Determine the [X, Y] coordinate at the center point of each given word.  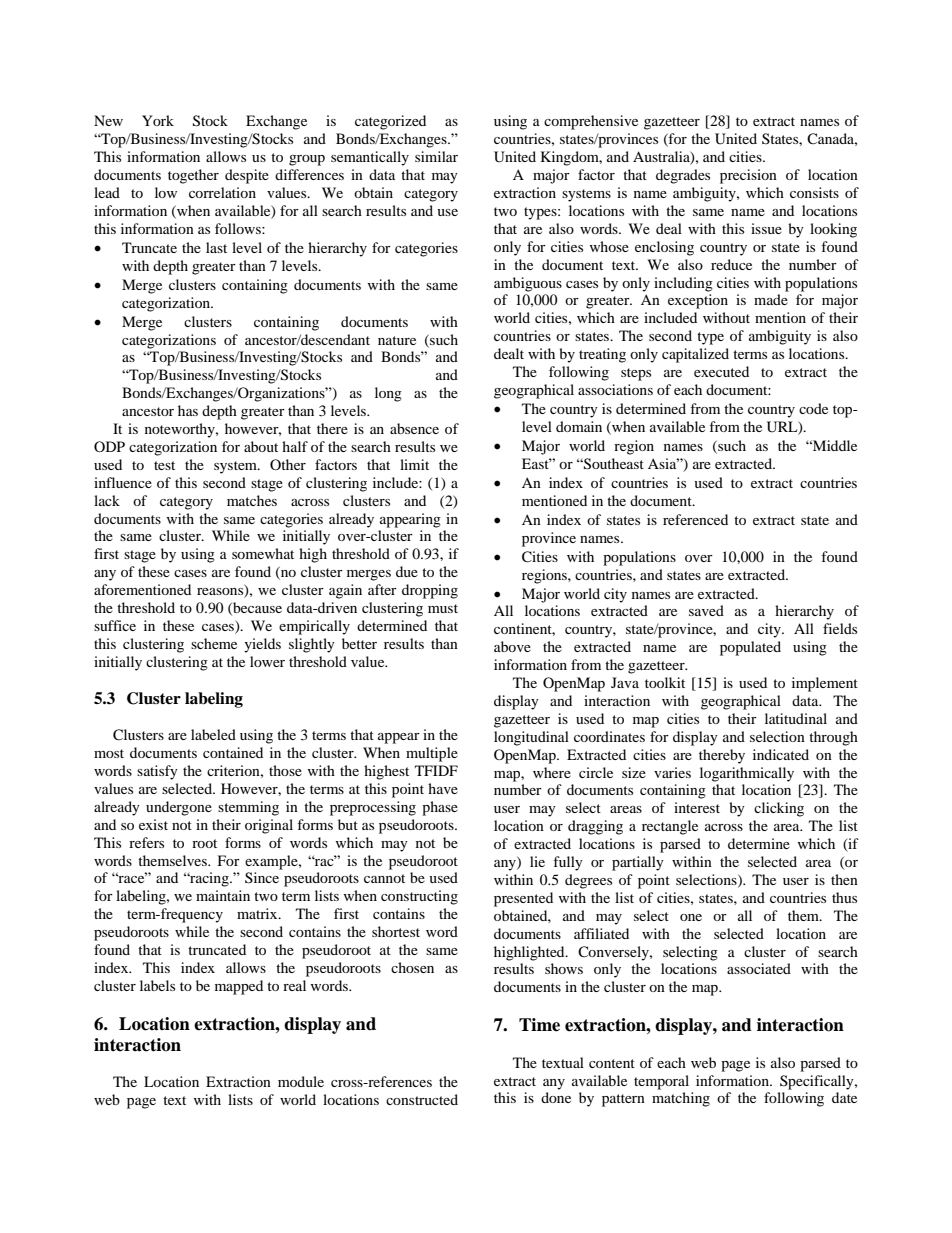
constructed [422, 1099]
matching [681, 1099]
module [301, 1081]
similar [436, 156]
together [193, 176]
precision [748, 176]
